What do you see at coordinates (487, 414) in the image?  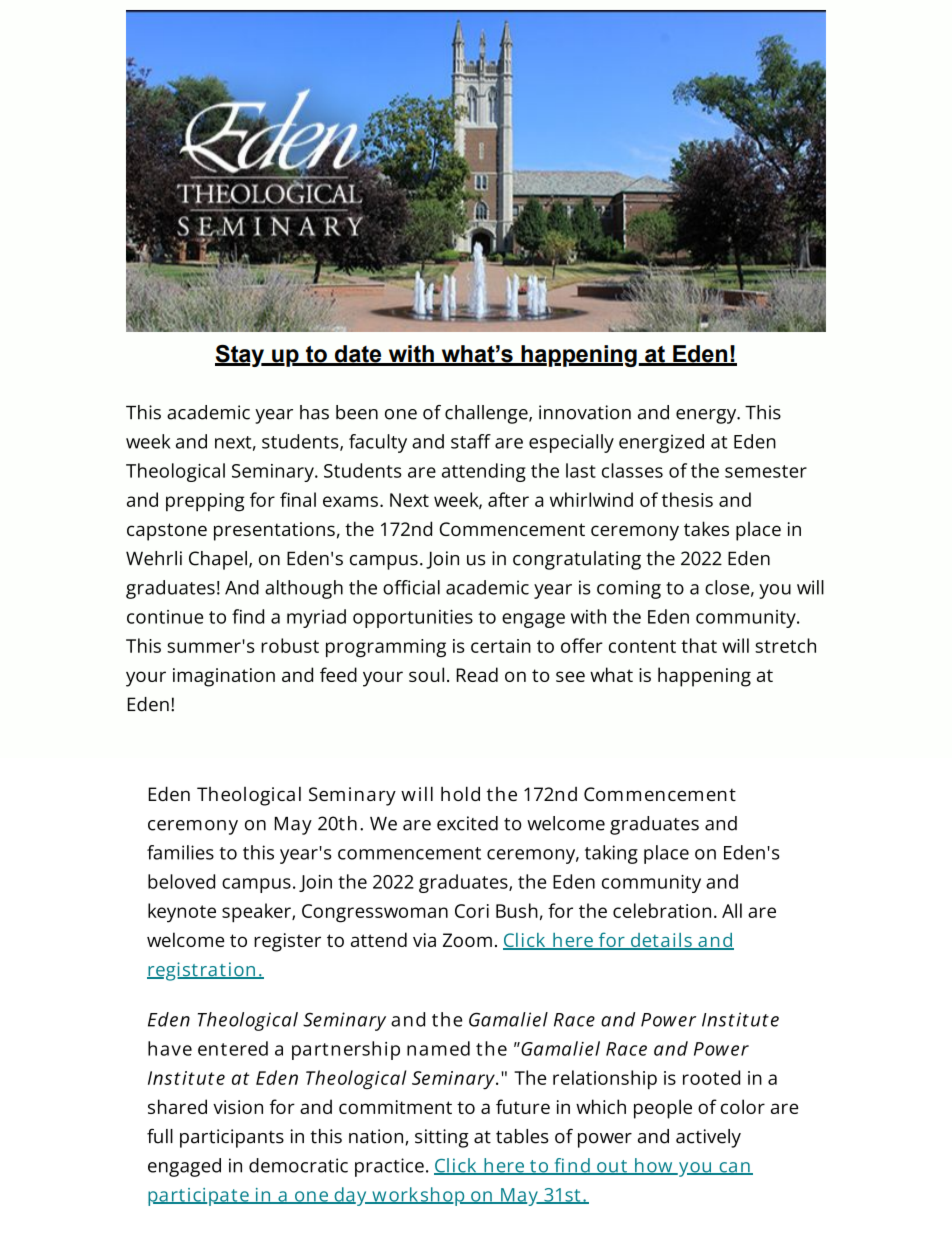 I see `challenge` at bounding box center [487, 414].
